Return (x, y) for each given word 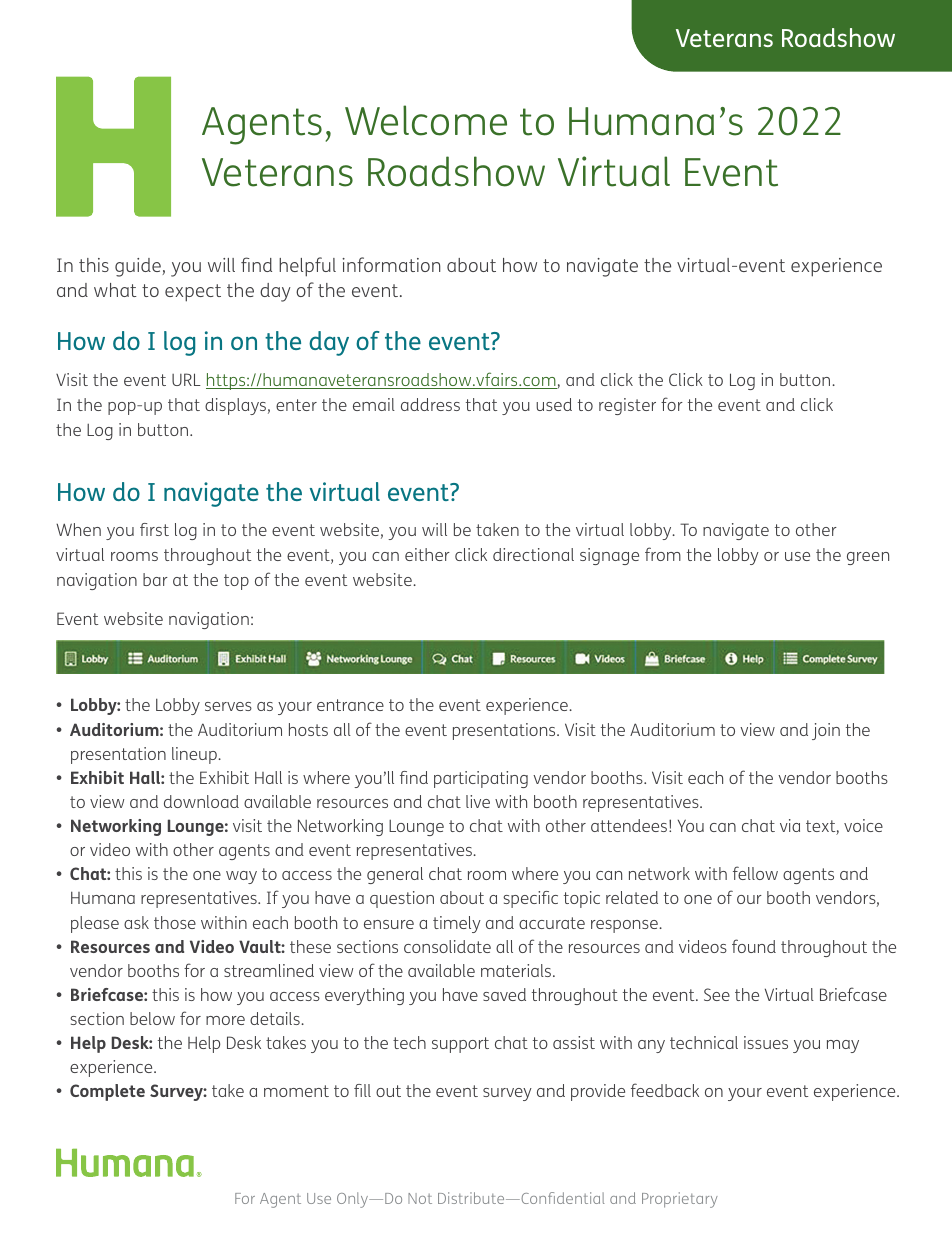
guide (139, 267)
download (201, 801)
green (868, 558)
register (627, 406)
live (478, 801)
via (790, 825)
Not (420, 1198)
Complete (107, 1092)
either (427, 554)
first (154, 529)
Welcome (426, 120)
